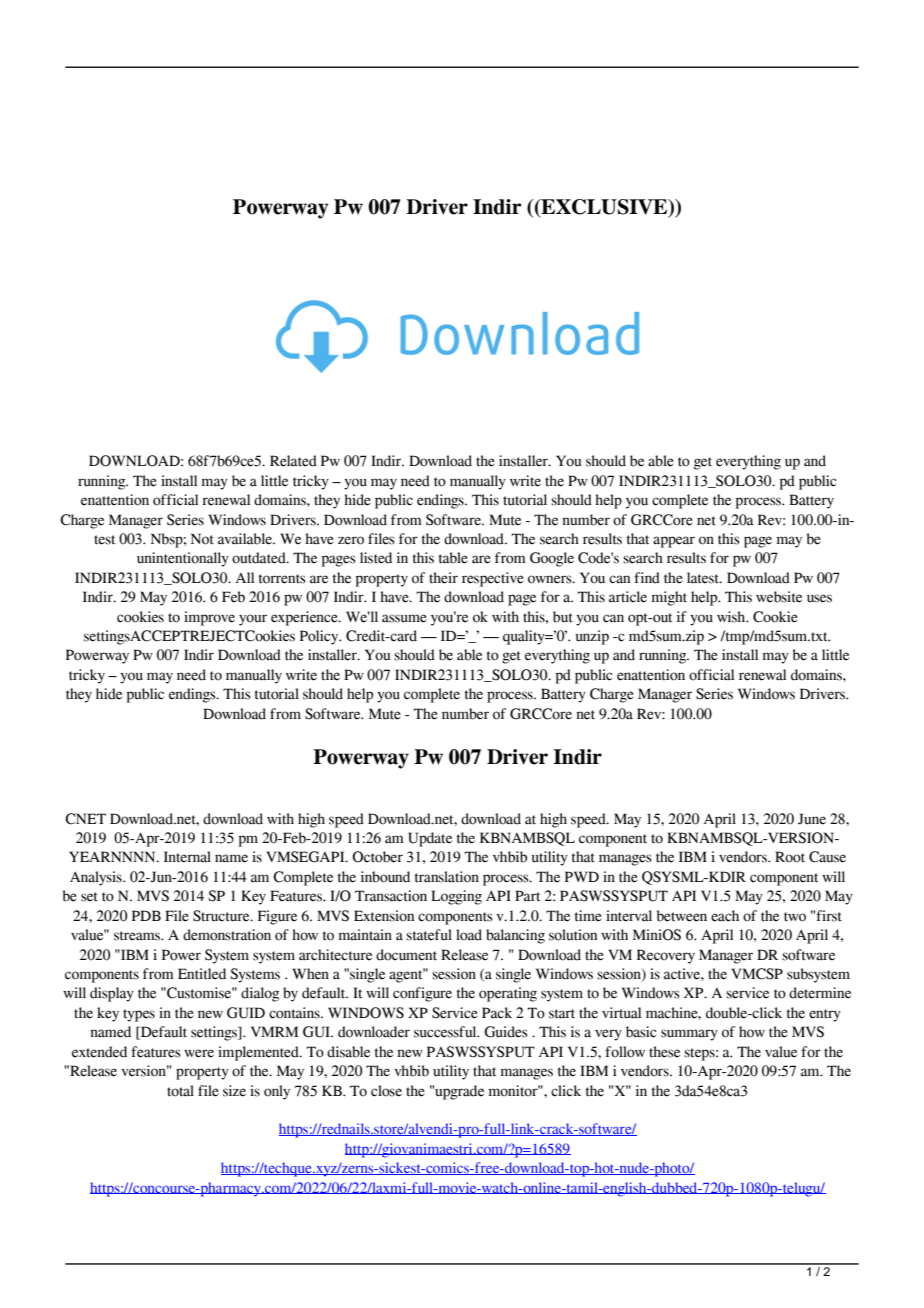 This page has width=924, height=1308. I want to click on translation, so click(447, 877).
